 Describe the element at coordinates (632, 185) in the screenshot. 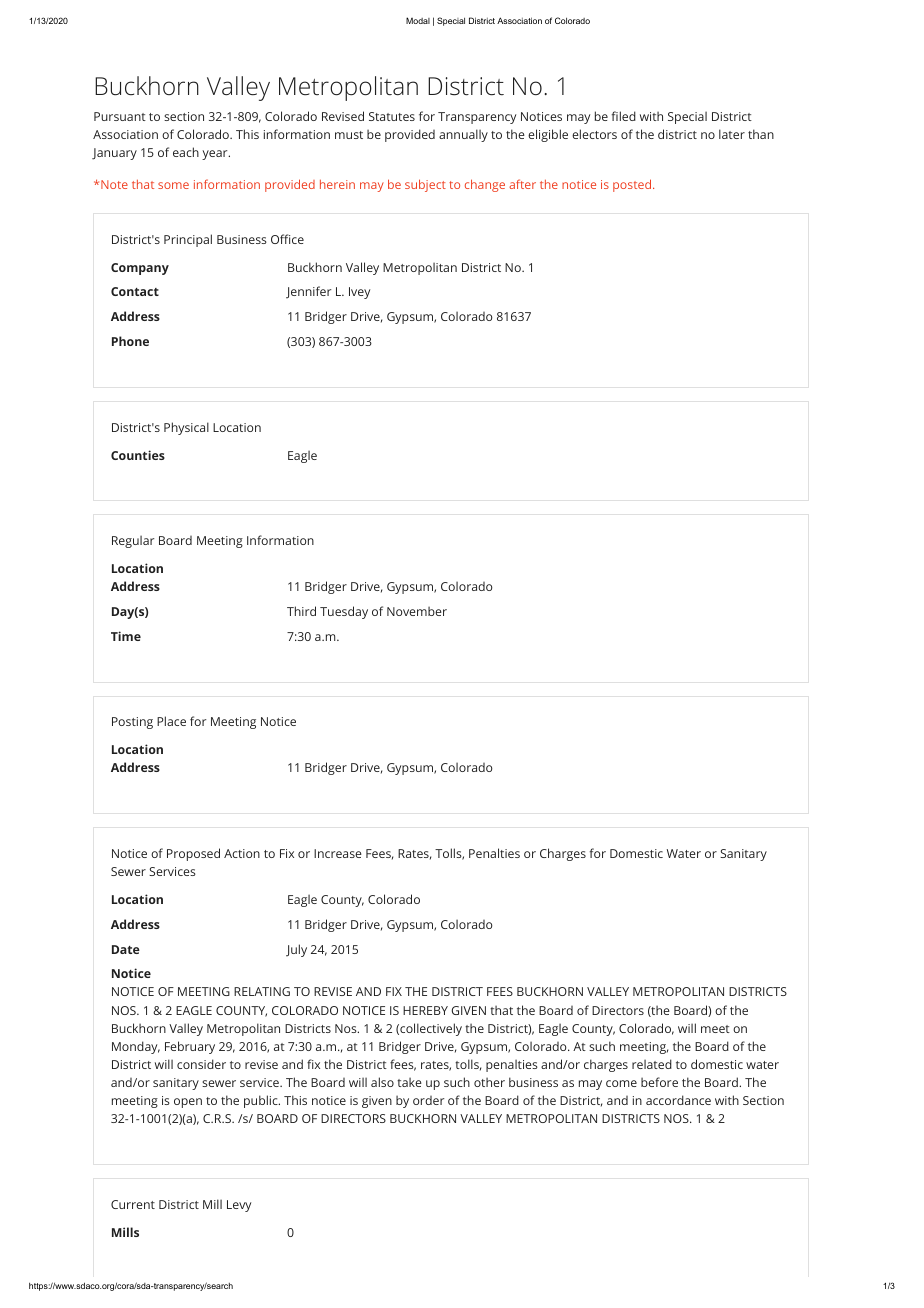

I see `posted` at that location.
